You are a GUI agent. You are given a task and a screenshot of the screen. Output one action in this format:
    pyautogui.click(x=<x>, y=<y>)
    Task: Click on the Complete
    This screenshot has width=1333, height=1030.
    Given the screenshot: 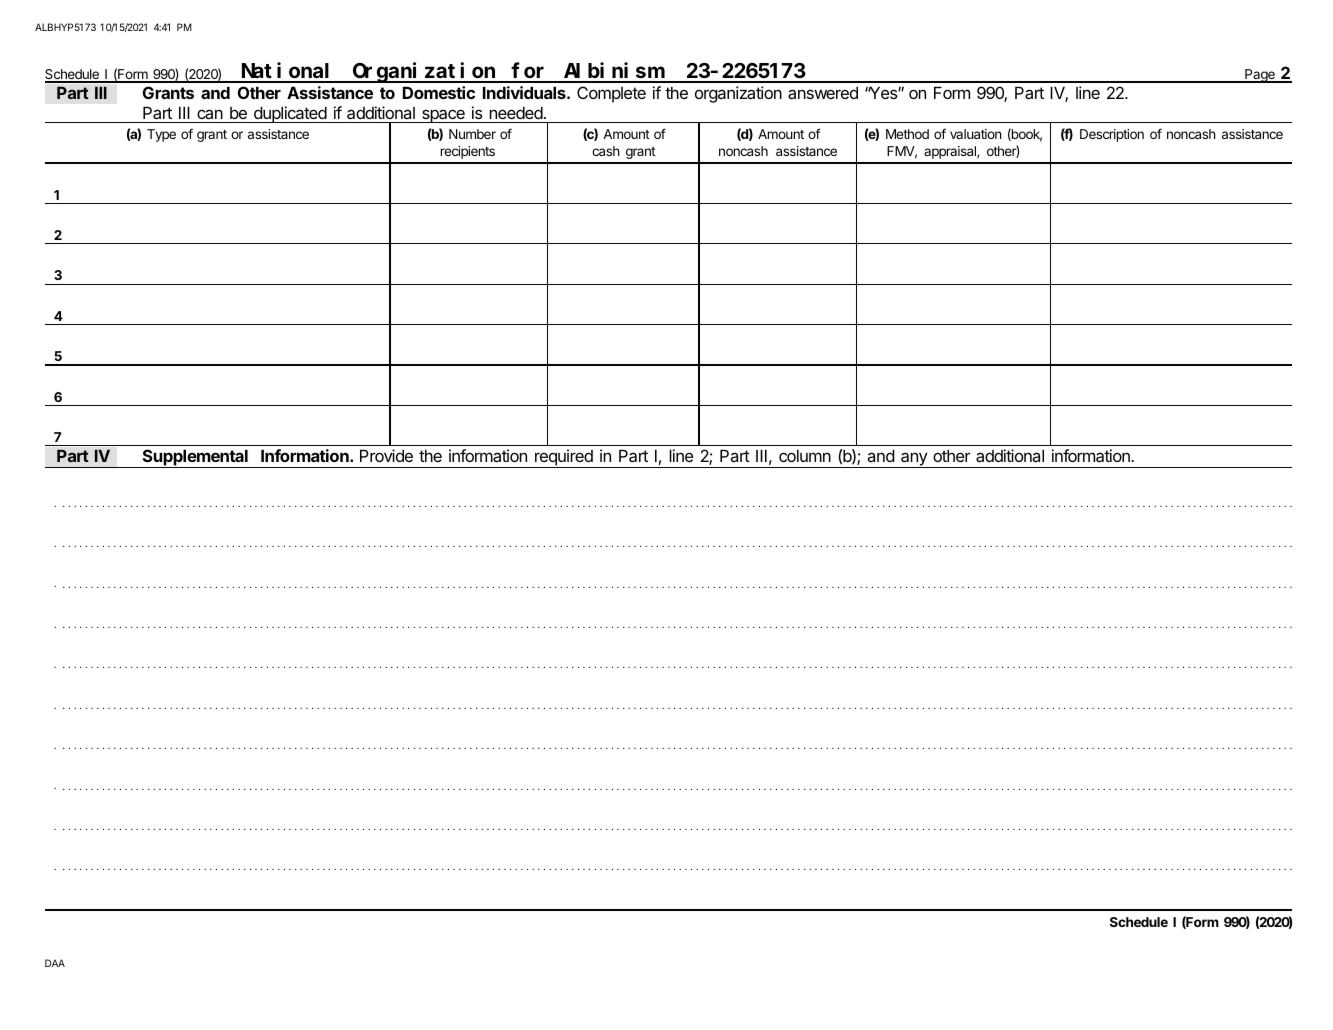 What is the action you would take?
    pyautogui.click(x=611, y=94)
